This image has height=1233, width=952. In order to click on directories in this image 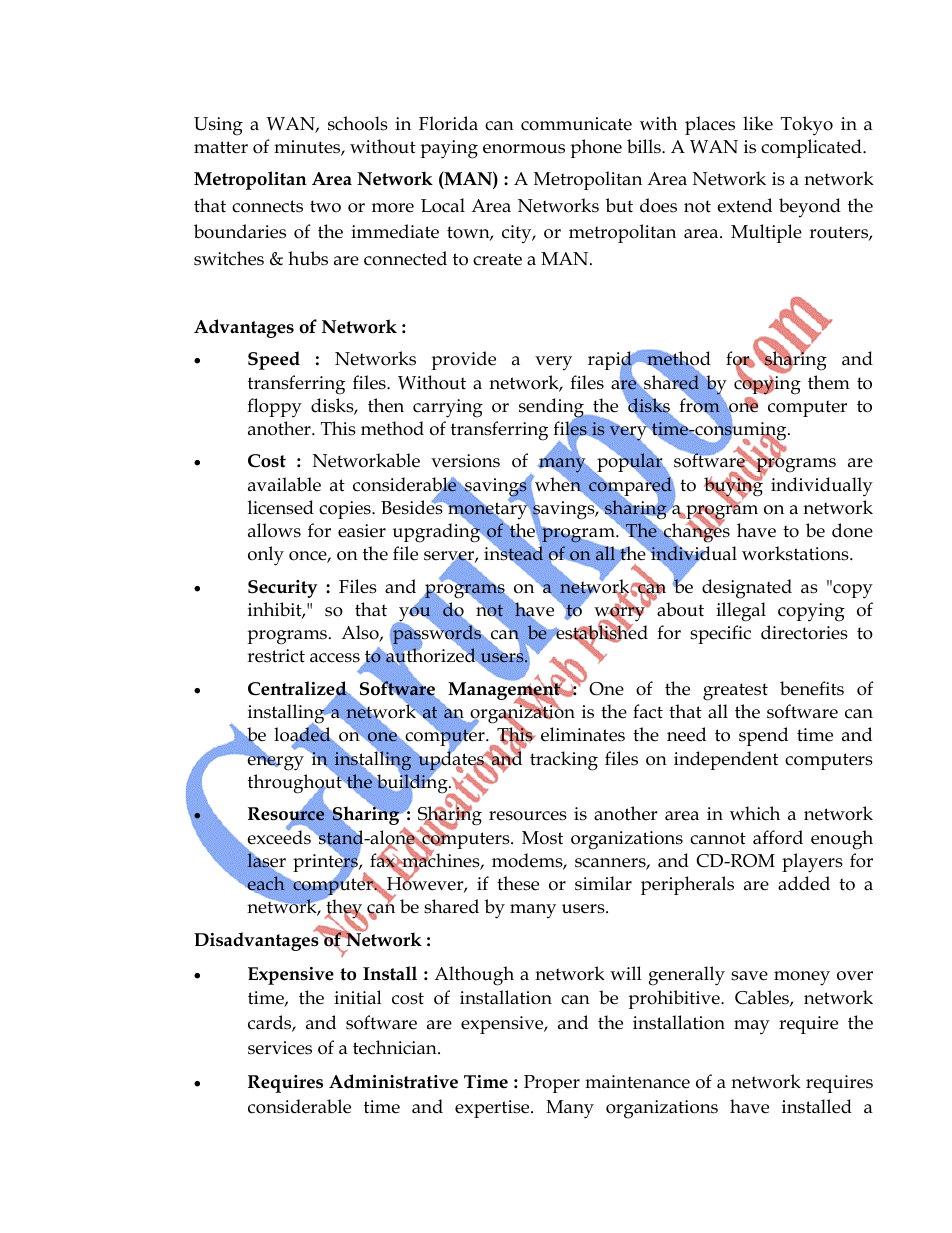, I will do `click(804, 632)`.
